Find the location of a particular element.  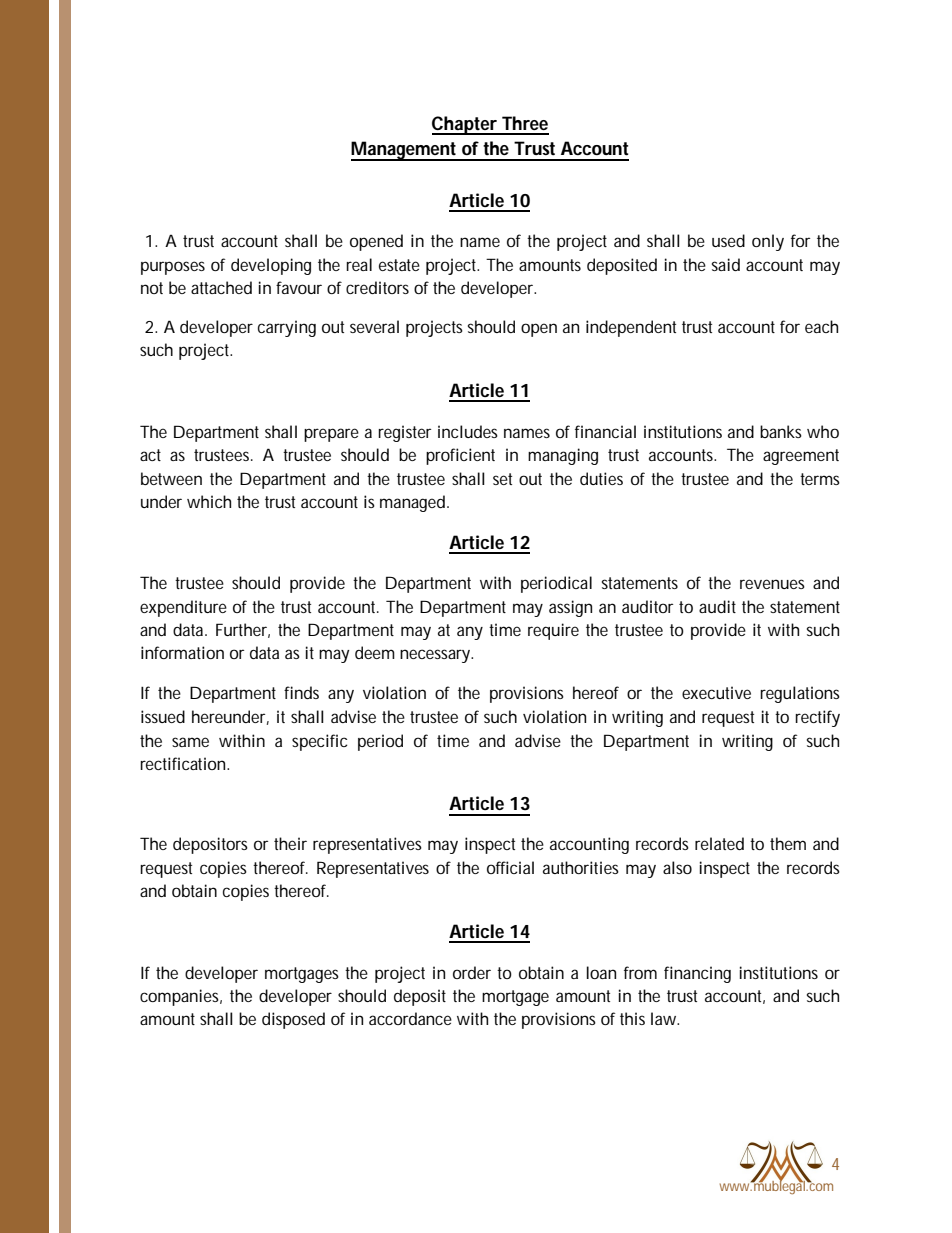

expenditure is located at coordinates (183, 608).
